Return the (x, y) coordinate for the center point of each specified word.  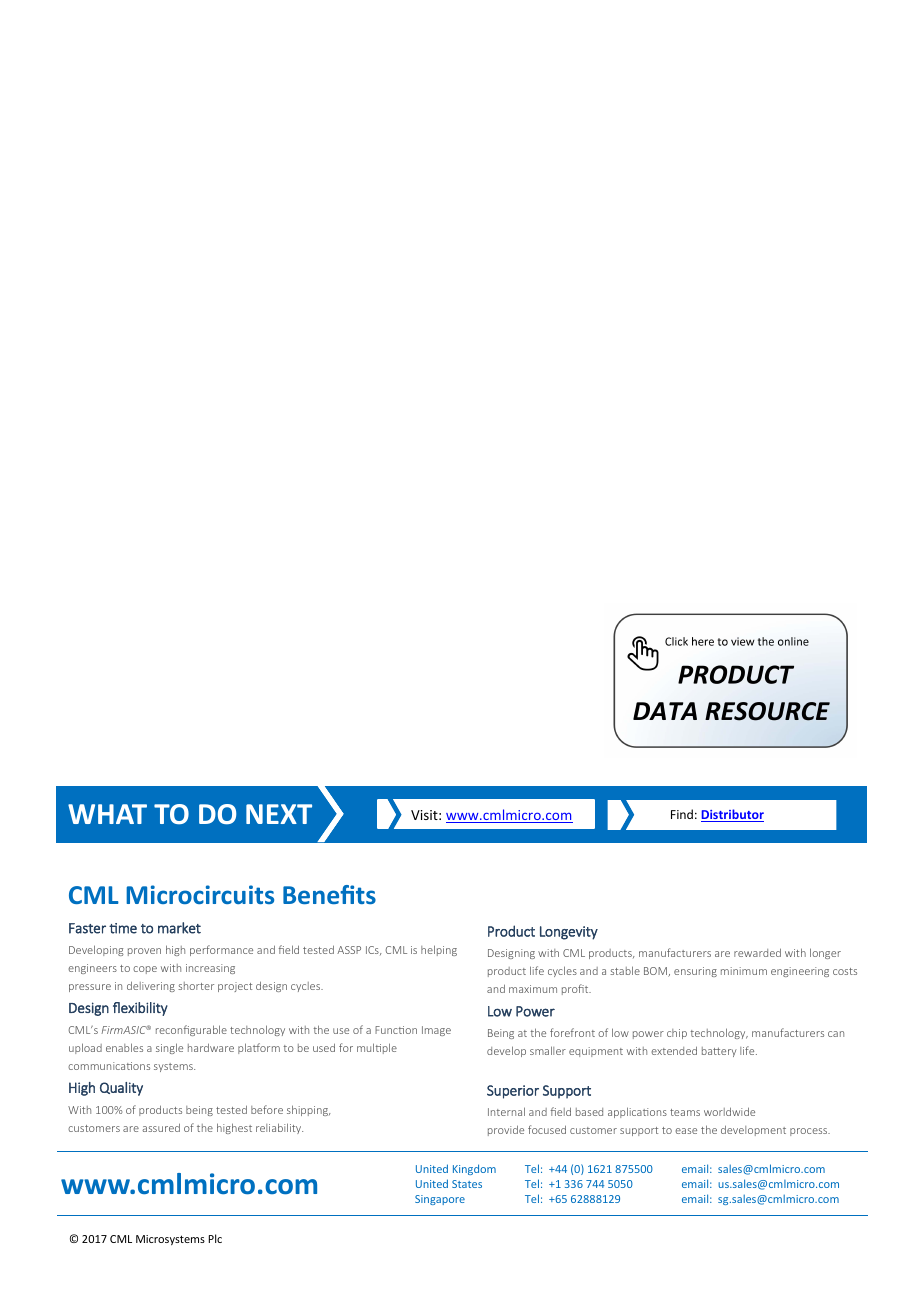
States (467, 1184)
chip (677, 1034)
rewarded (757, 952)
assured (161, 1127)
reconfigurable (191, 1030)
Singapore (440, 1200)
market (179, 928)
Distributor (732, 815)
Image (436, 1031)
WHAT (107, 814)
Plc (215, 1238)
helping (439, 950)
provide (506, 1130)
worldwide (729, 1111)
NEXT (279, 814)
